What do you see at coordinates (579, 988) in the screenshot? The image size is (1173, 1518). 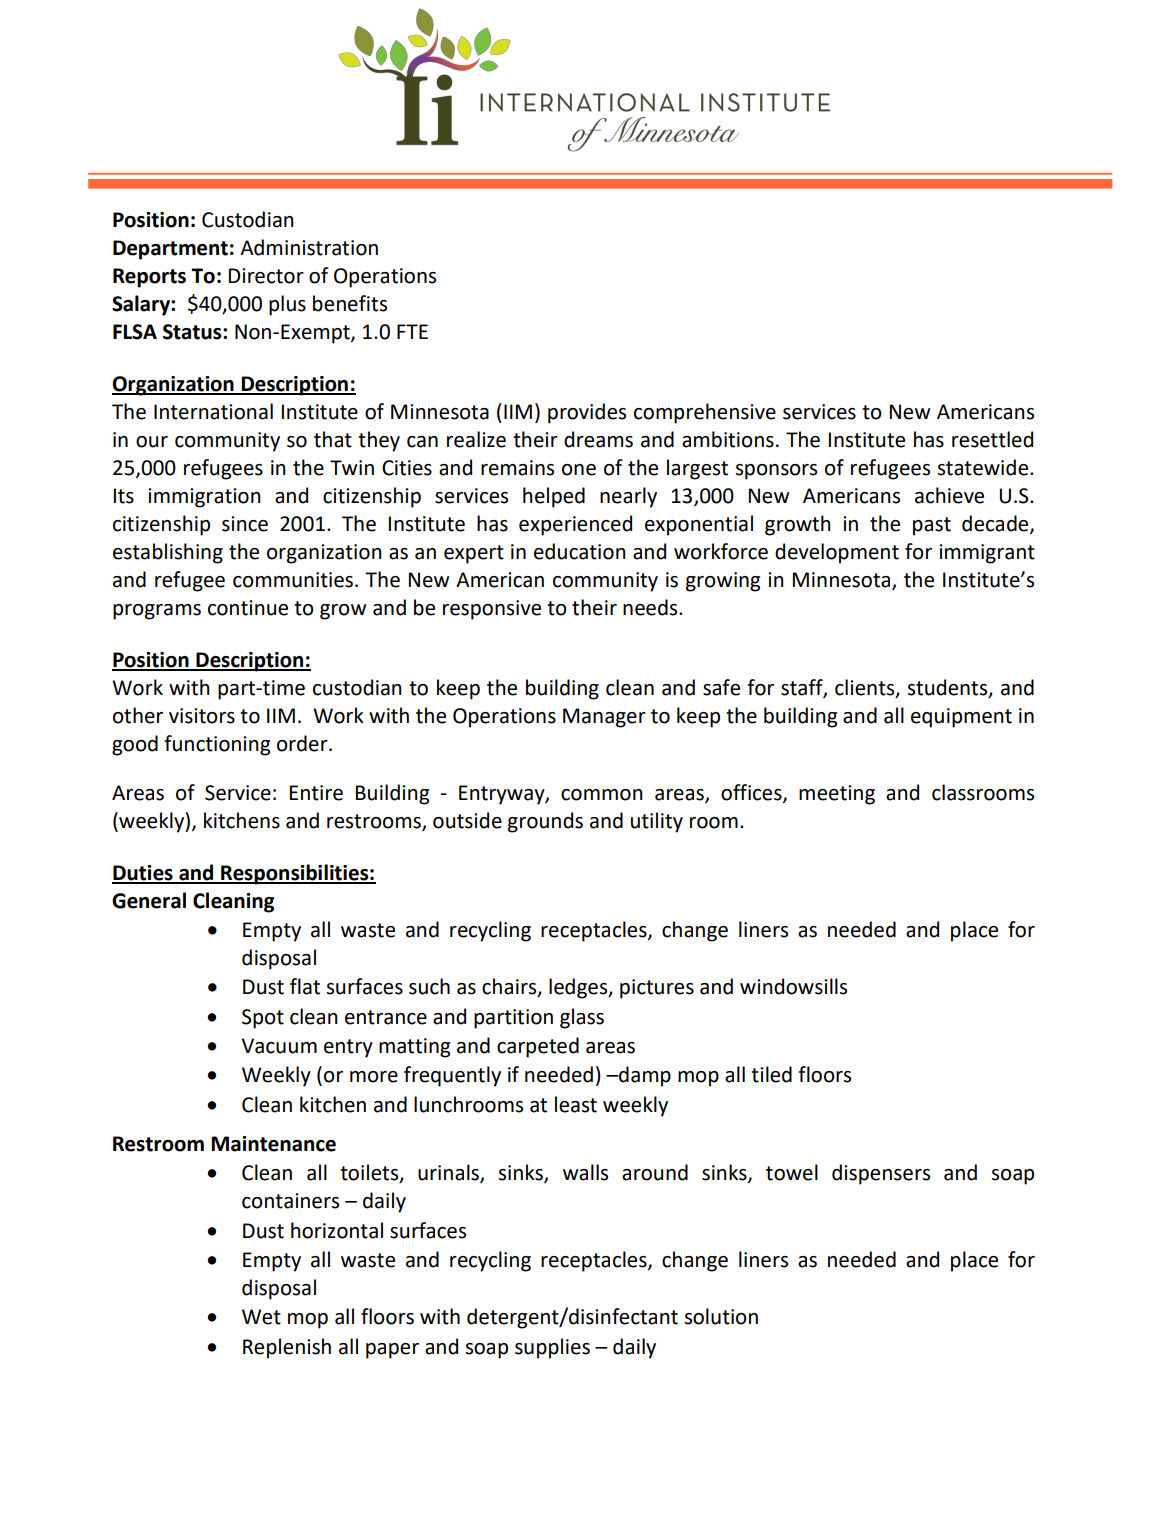 I see `ledges` at bounding box center [579, 988].
